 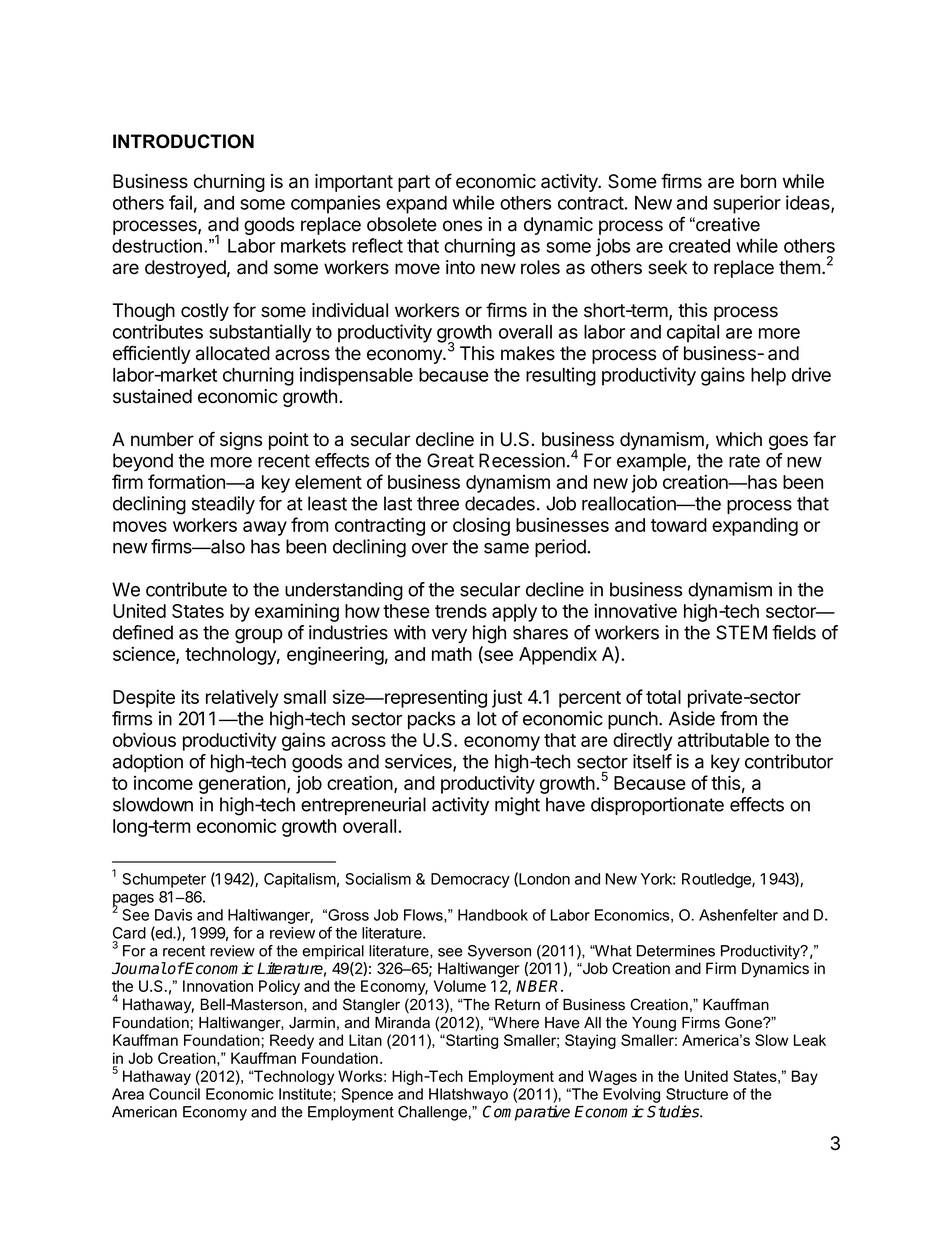 I want to click on makes, so click(x=528, y=353).
